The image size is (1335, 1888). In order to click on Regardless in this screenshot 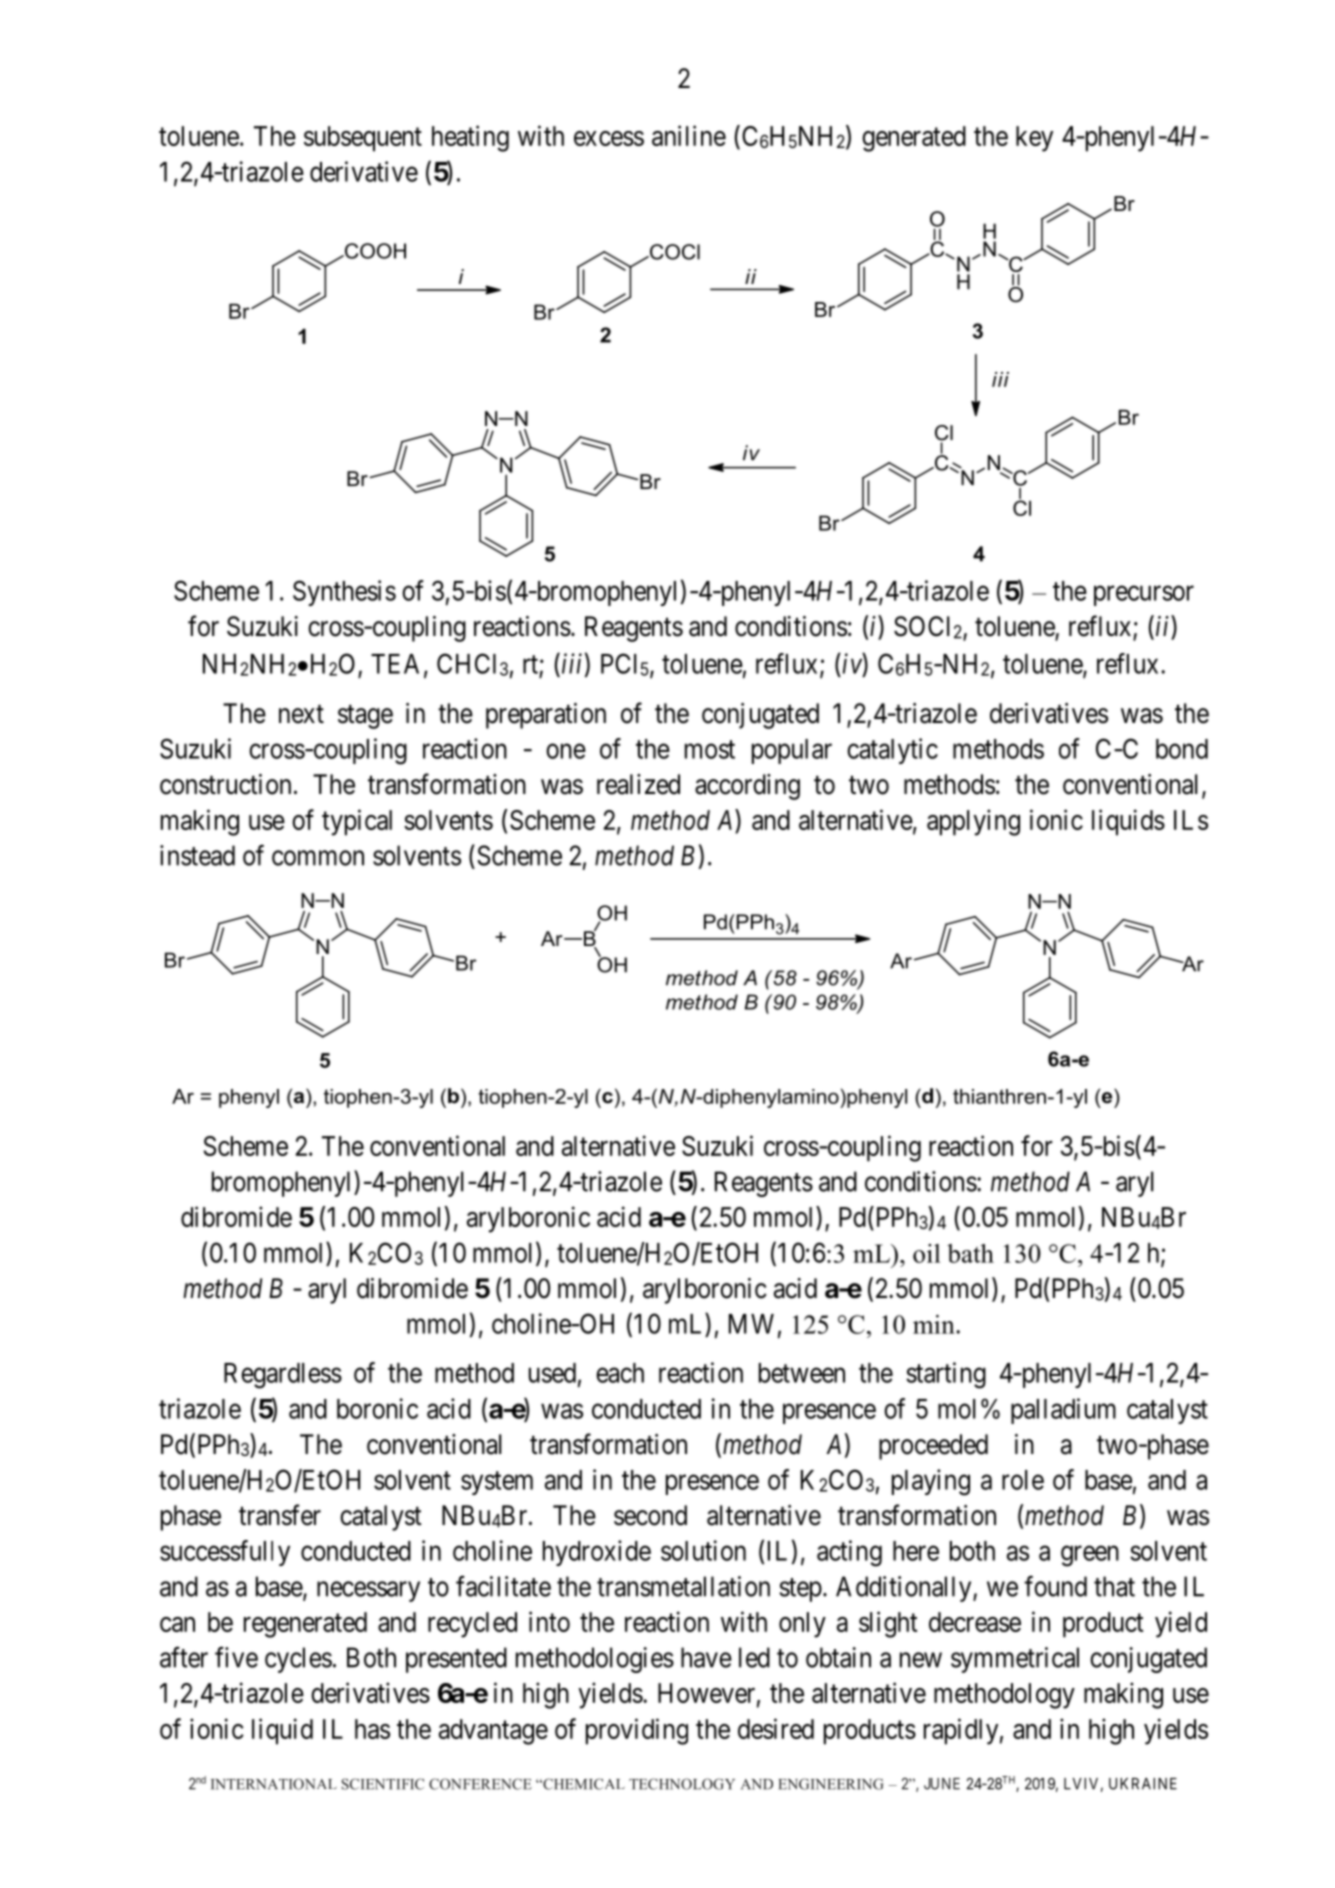, I will do `click(283, 1376)`.
